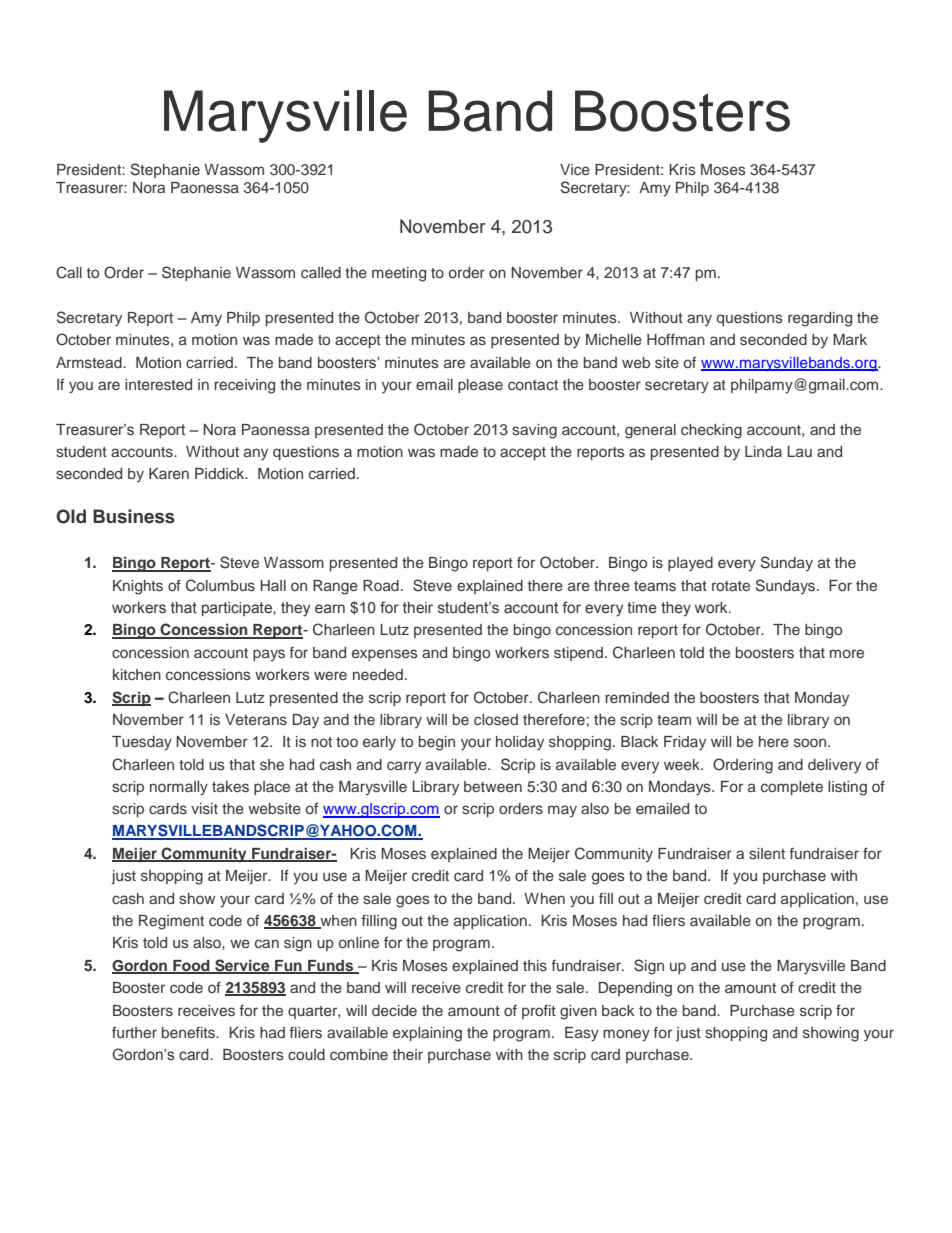 Image resolution: width=952 pixels, height=1233 pixels. Describe the element at coordinates (399, 274) in the document. I see `meeting` at that location.
